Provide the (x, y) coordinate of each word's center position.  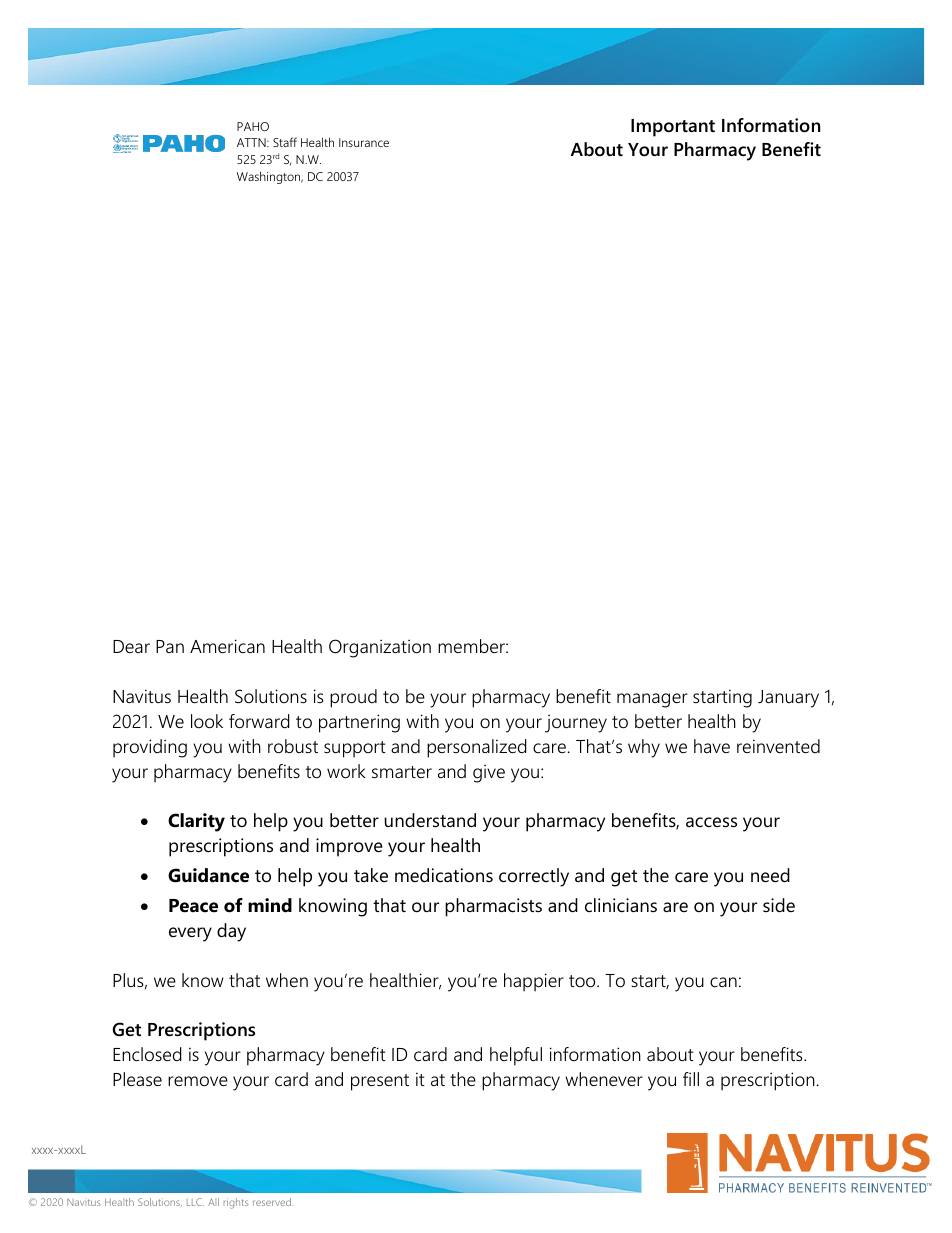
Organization (380, 648)
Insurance (364, 142)
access (711, 822)
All (213, 1202)
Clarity (196, 822)
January (788, 699)
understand (430, 820)
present (380, 1082)
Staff (285, 142)
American (227, 646)
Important (673, 128)
